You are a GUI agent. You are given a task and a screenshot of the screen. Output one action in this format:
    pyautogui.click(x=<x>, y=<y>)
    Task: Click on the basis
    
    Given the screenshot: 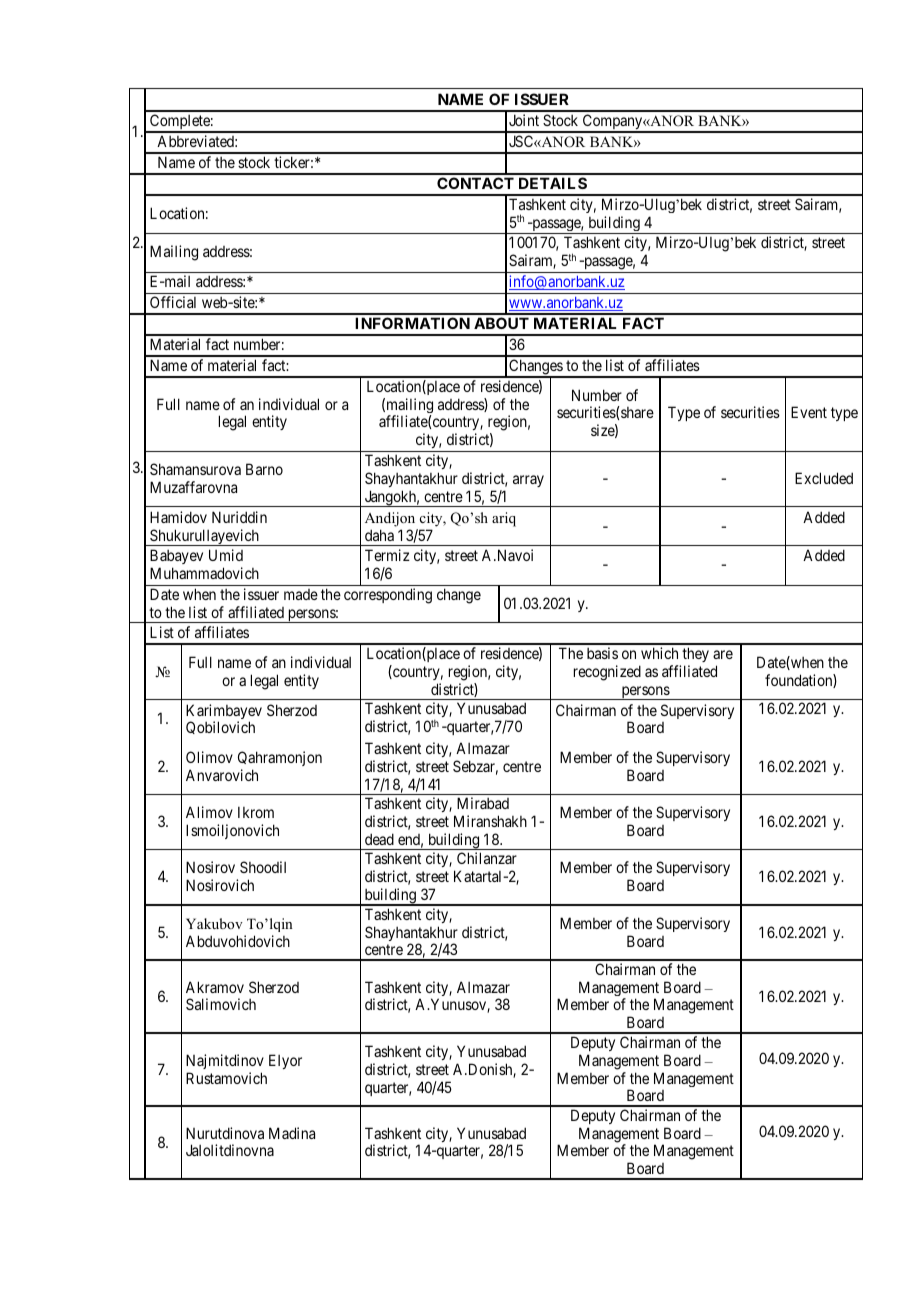 What is the action you would take?
    pyautogui.click(x=602, y=653)
